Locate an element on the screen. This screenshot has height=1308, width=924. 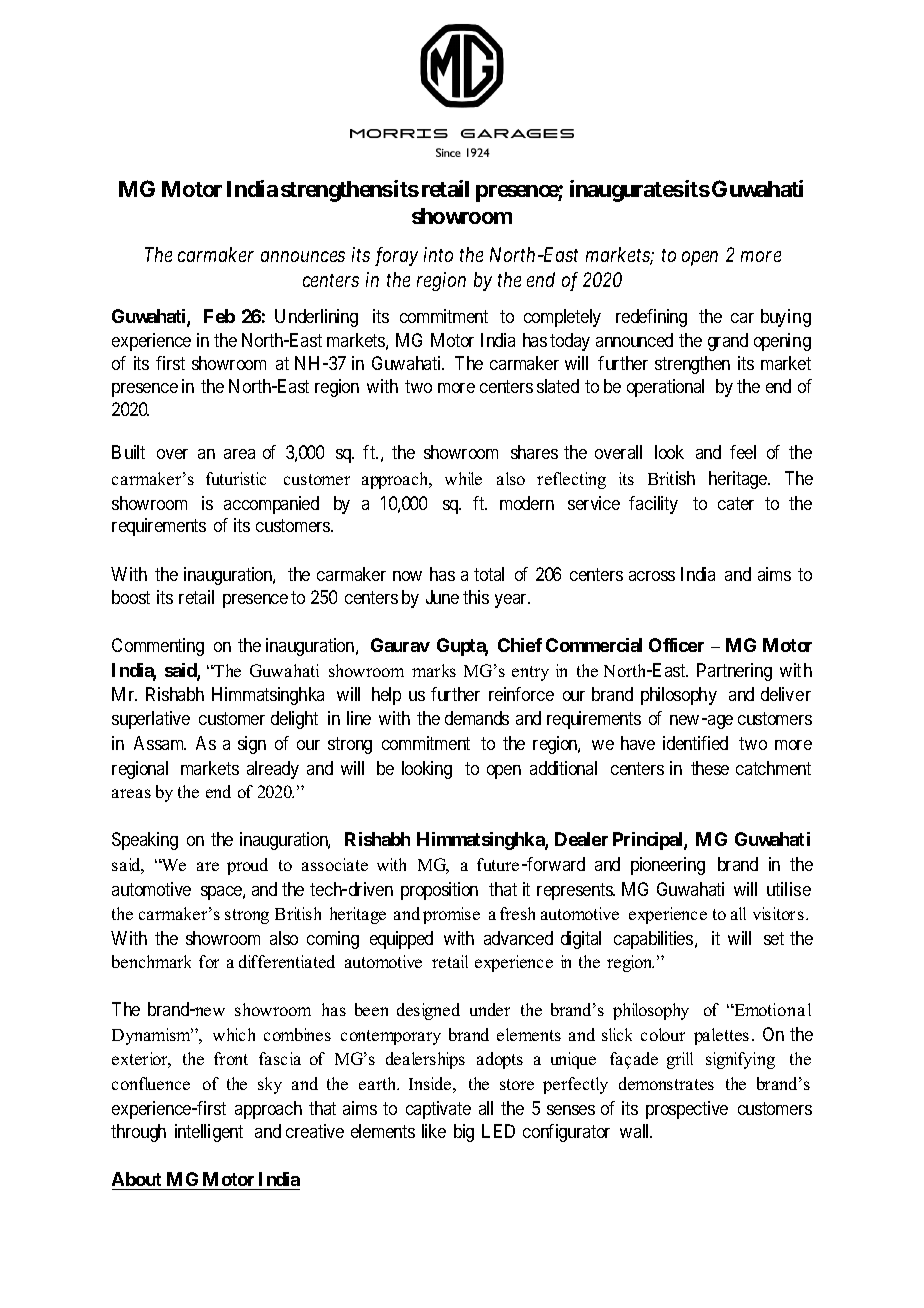
intelligent is located at coordinates (209, 1133).
